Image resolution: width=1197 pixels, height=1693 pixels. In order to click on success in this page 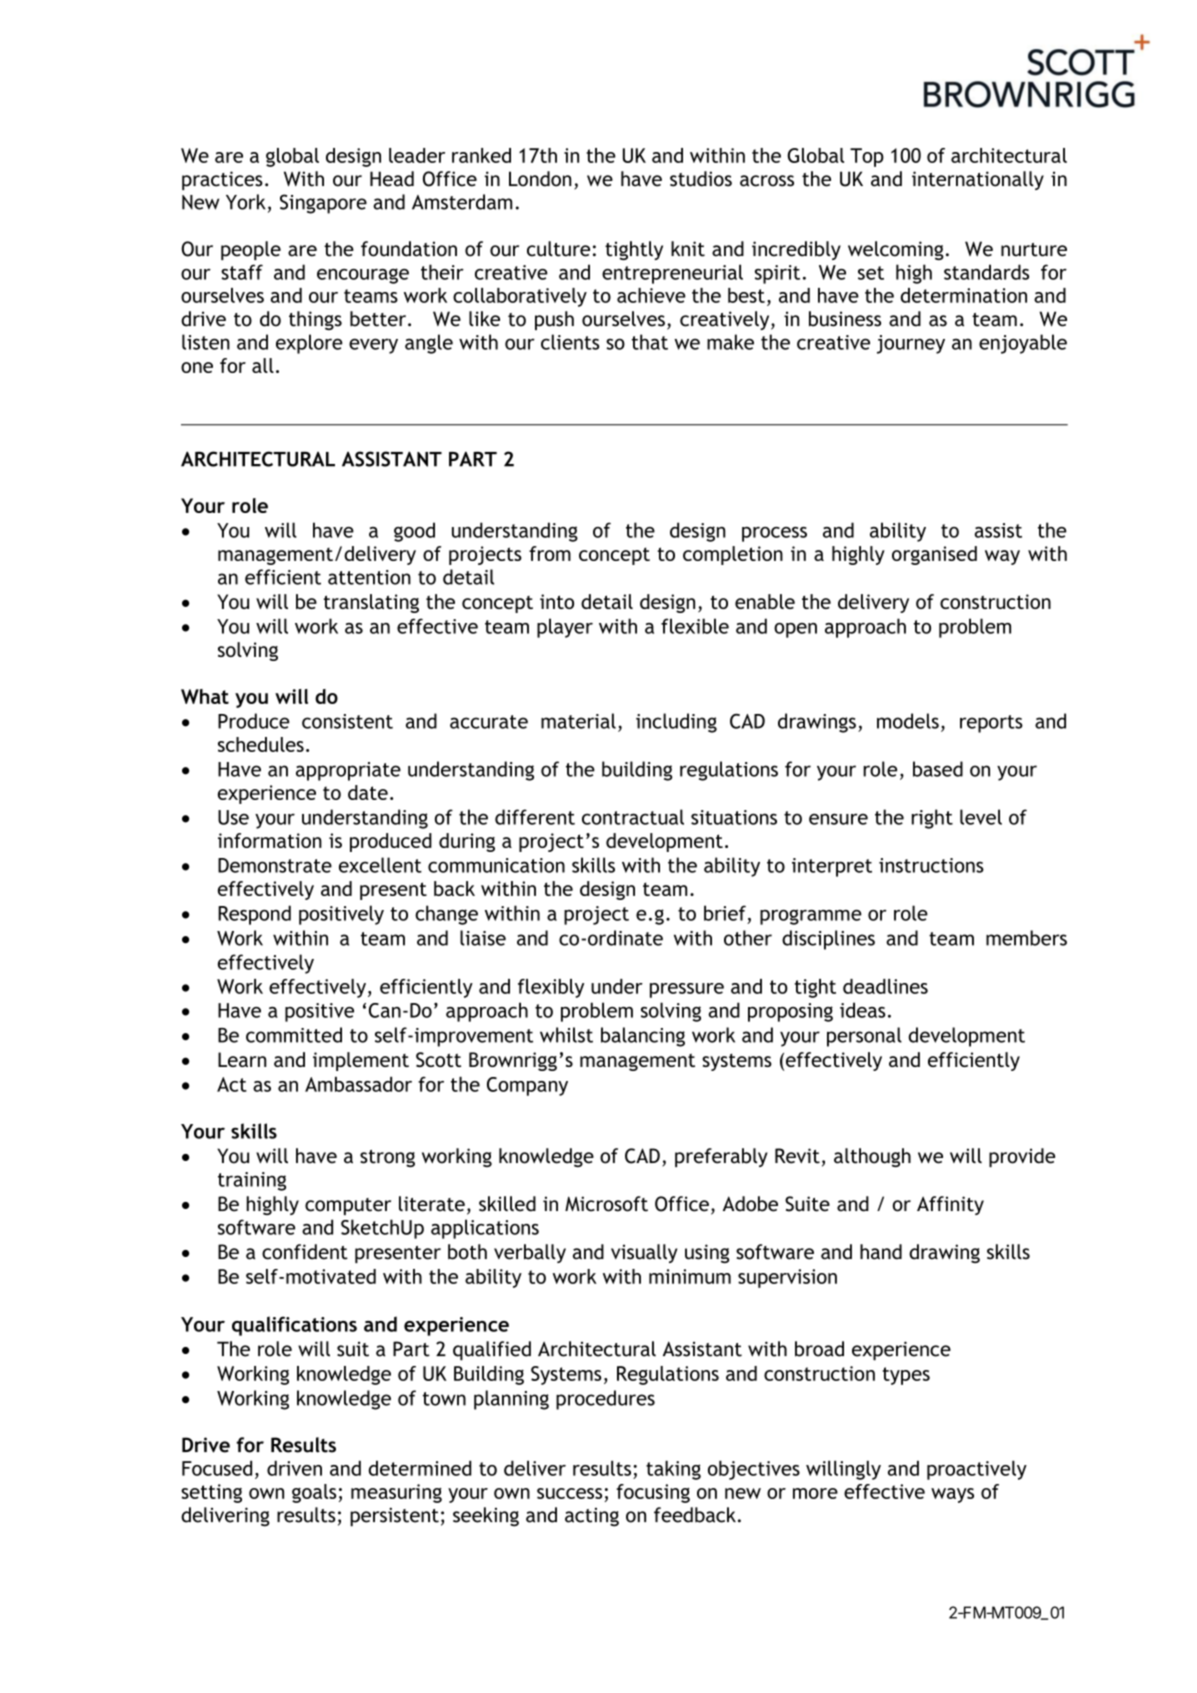, I will do `click(569, 1493)`.
